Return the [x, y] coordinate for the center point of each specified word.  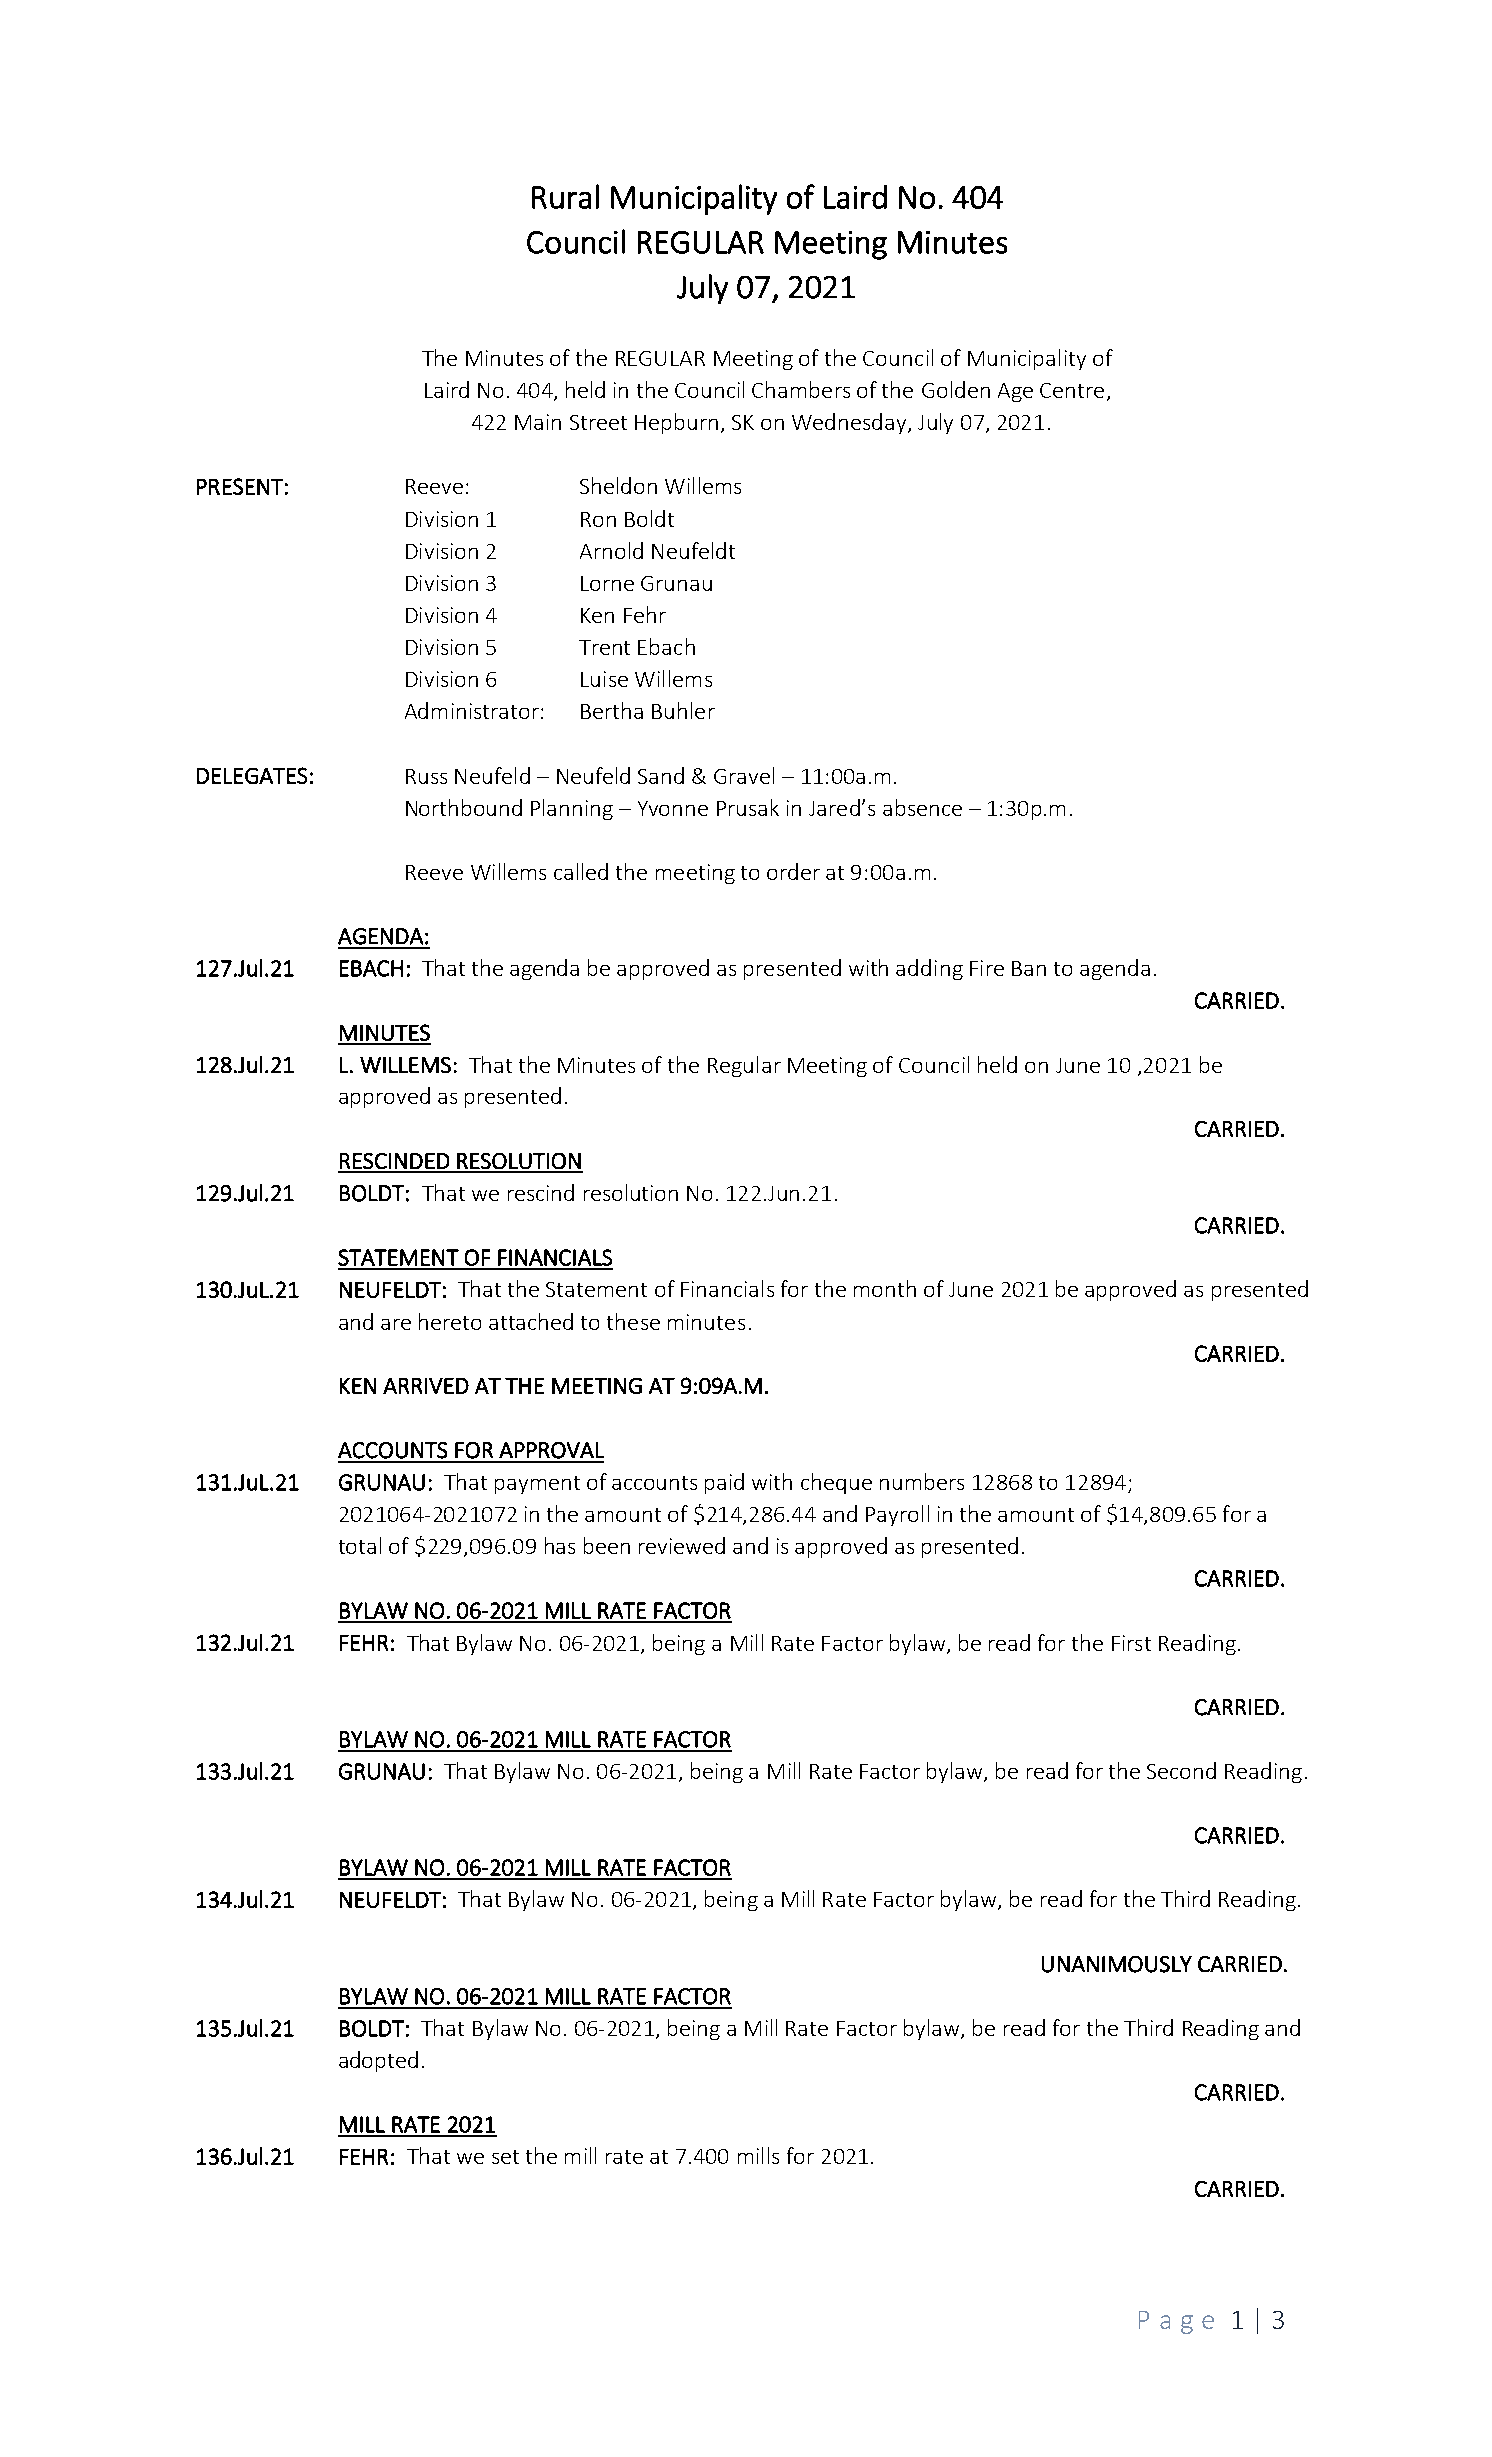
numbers [922, 1481]
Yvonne [673, 808]
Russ [426, 776]
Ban [1029, 968]
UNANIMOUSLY [1117, 1964]
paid [724, 1483]
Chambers [801, 389]
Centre [1072, 390]
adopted [378, 2061]
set [505, 2157]
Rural [565, 196]
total [360, 1545]
